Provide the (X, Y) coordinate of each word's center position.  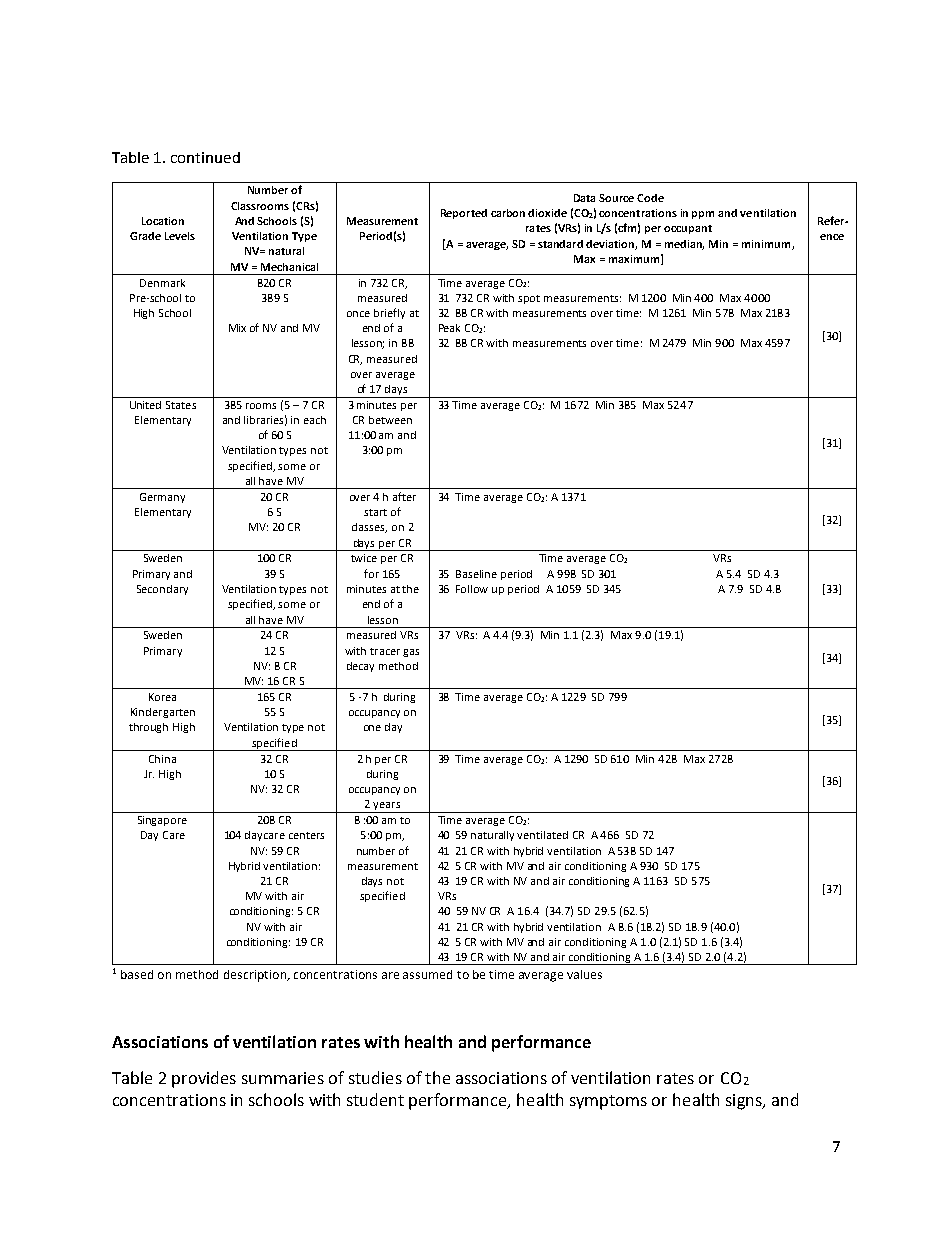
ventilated (542, 835)
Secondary (162, 590)
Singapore (162, 821)
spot (529, 299)
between (390, 420)
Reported (464, 214)
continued (205, 157)
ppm (703, 215)
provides (204, 1079)
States (181, 405)
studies (375, 1077)
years (386, 807)
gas (411, 653)
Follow (472, 589)
